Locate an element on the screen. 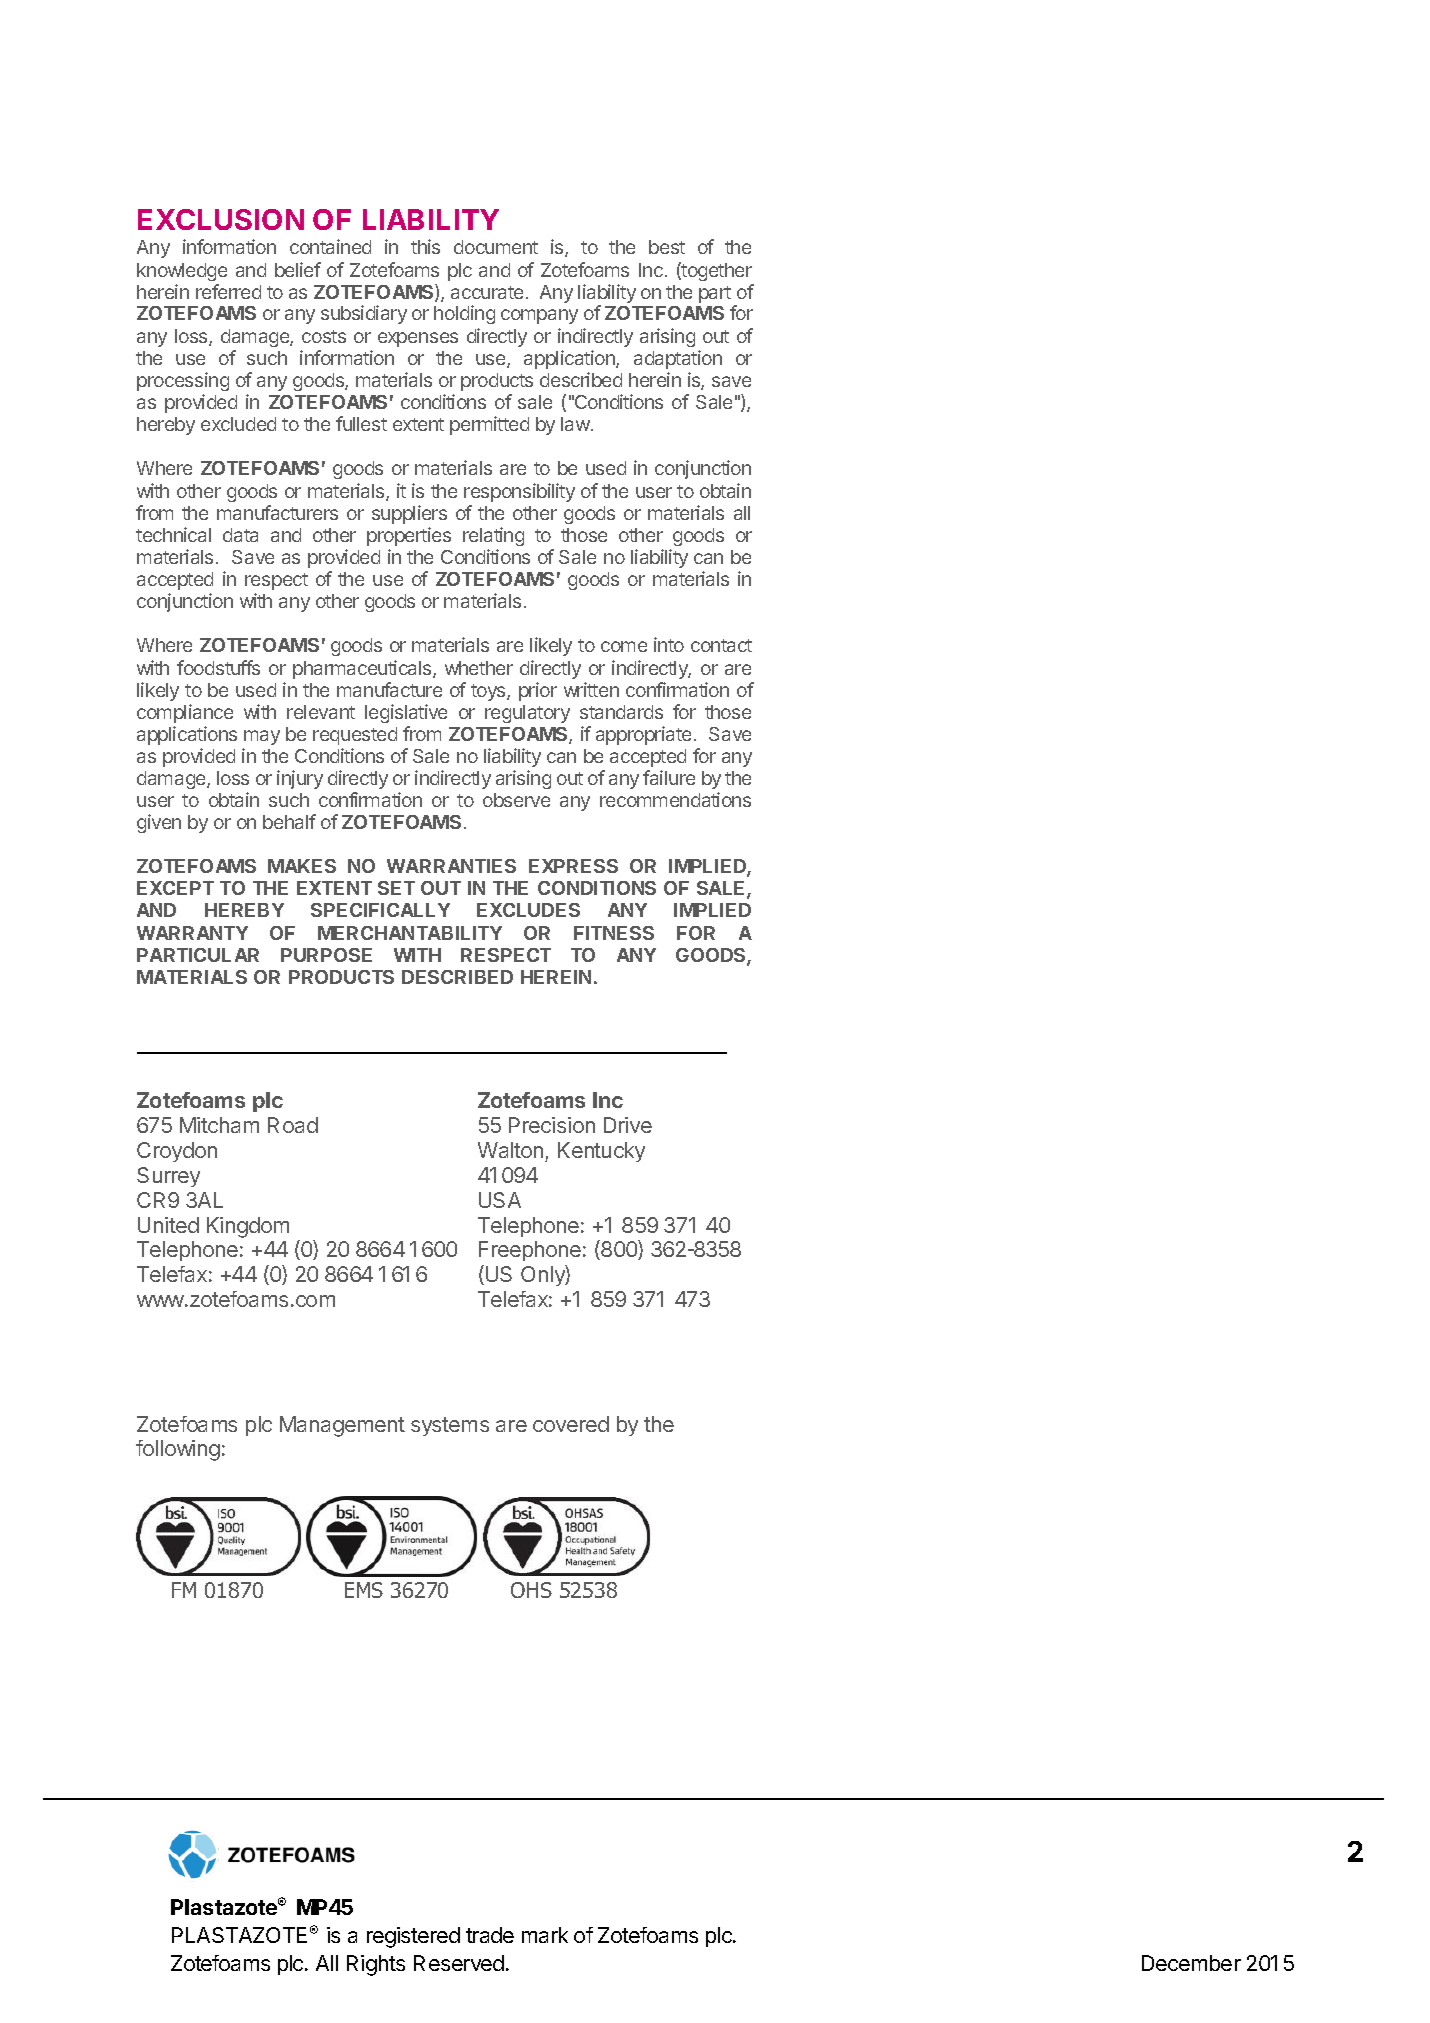  into is located at coordinates (669, 644).
